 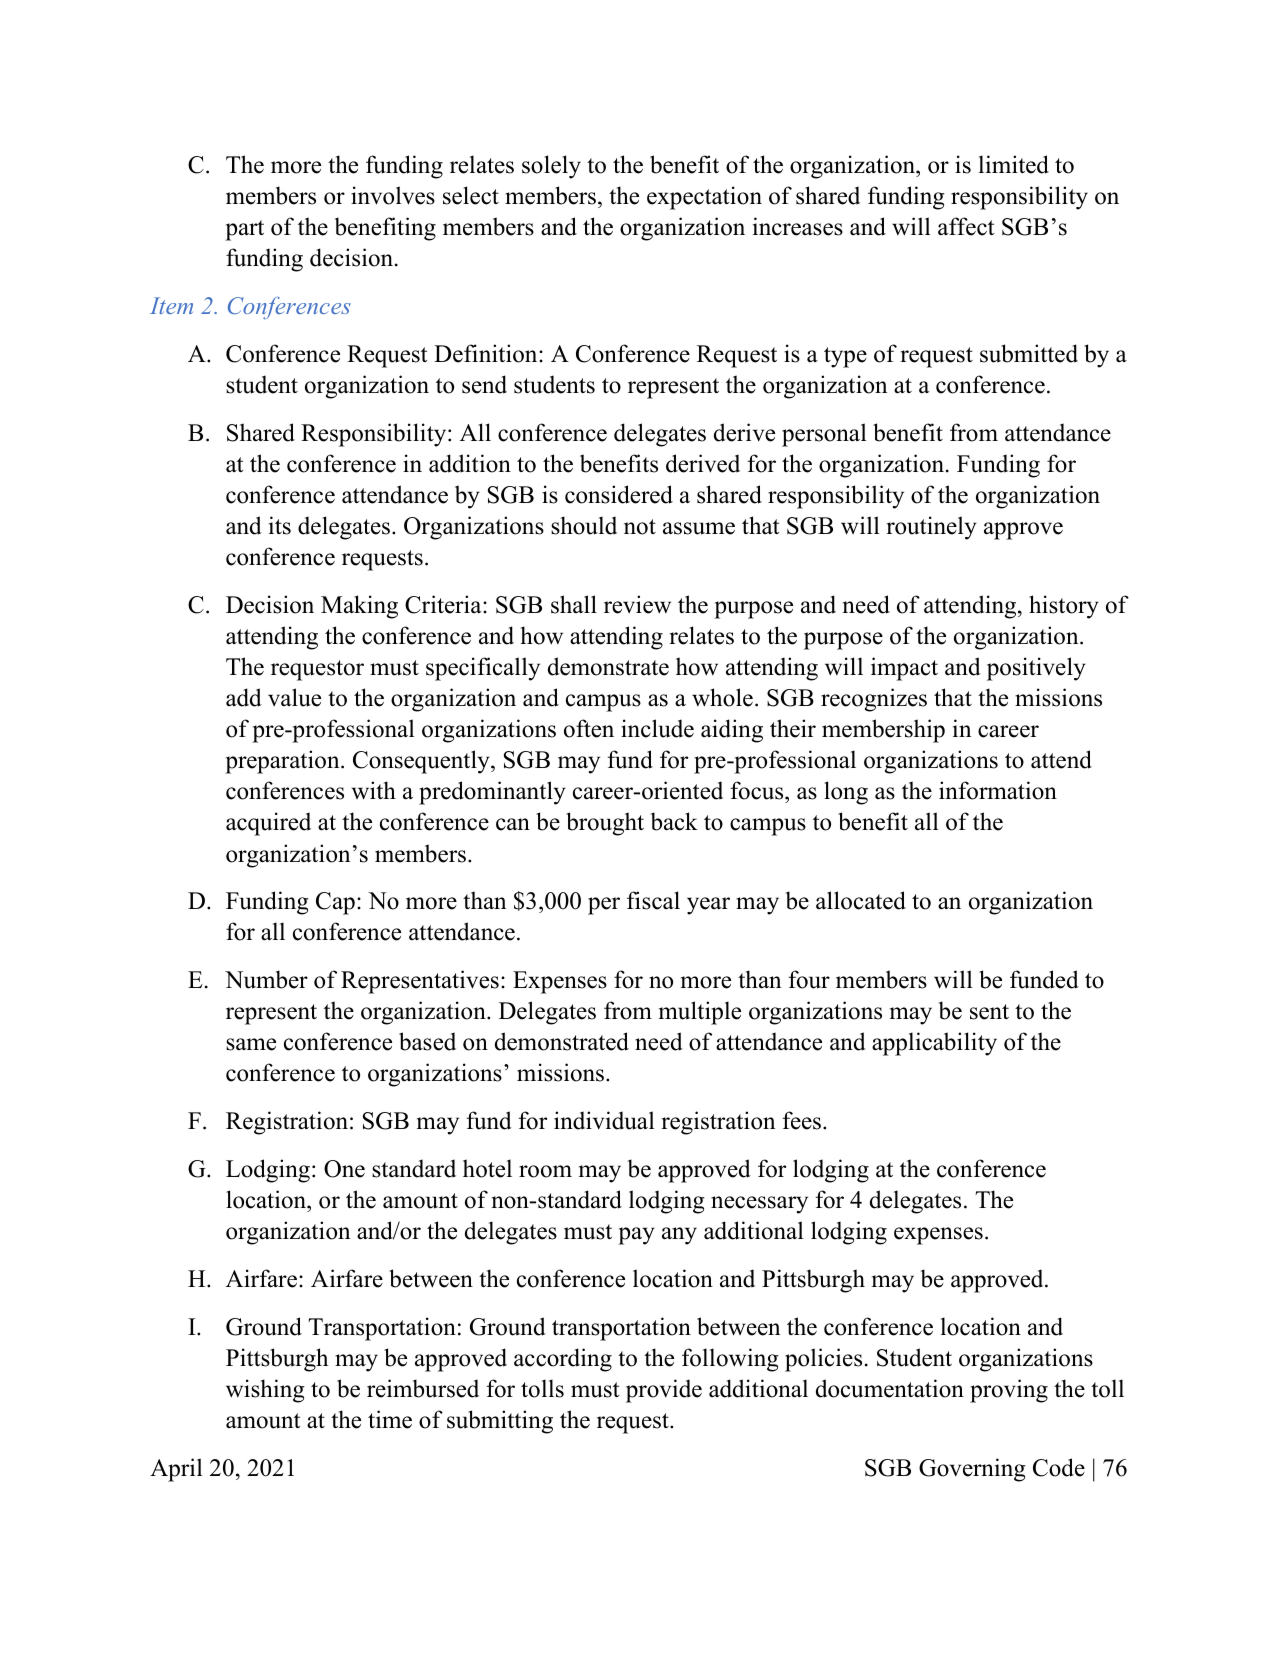 What do you see at coordinates (619, 494) in the page?
I see `considered` at bounding box center [619, 494].
